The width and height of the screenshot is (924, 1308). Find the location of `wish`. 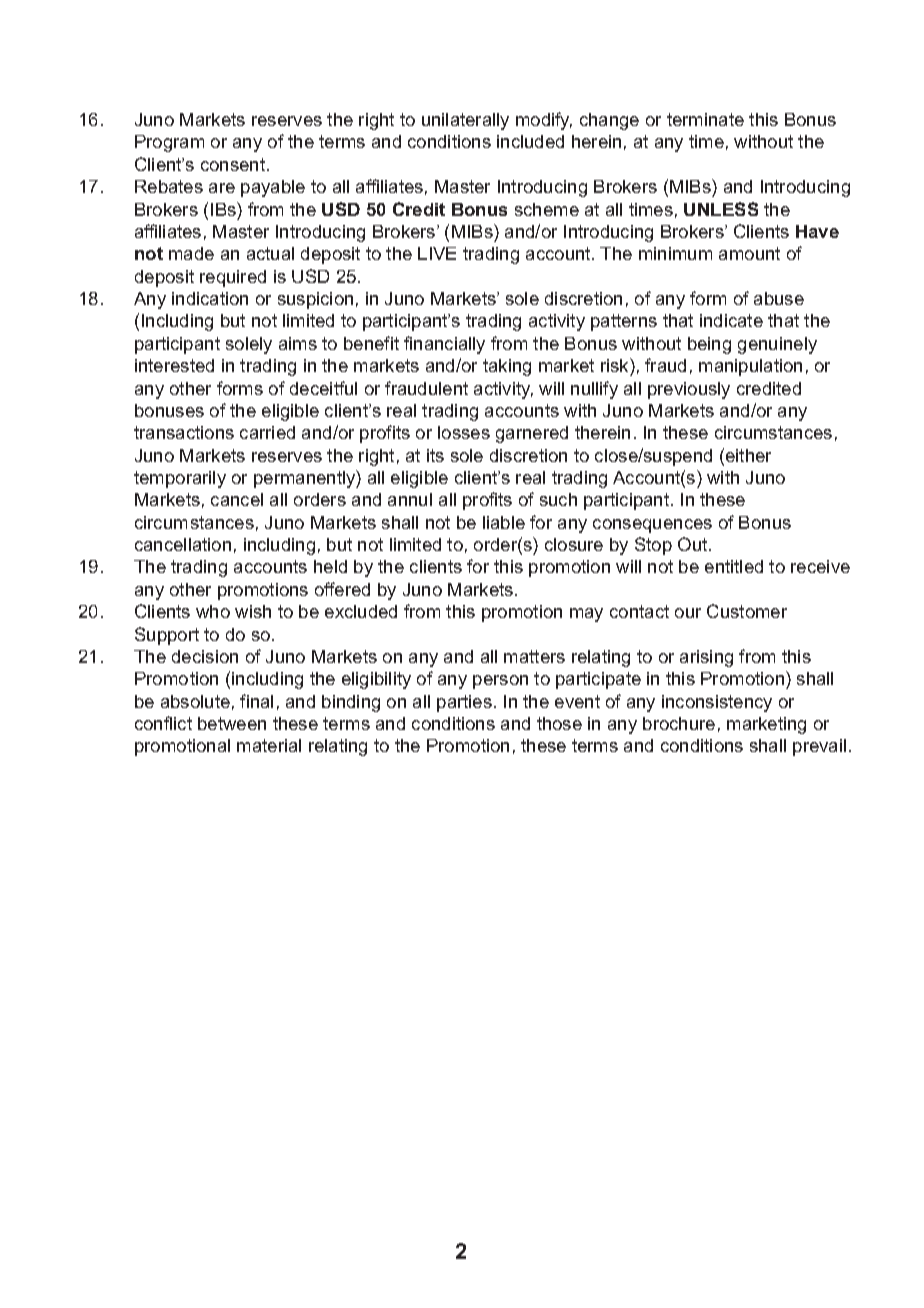

wish is located at coordinates (253, 611).
